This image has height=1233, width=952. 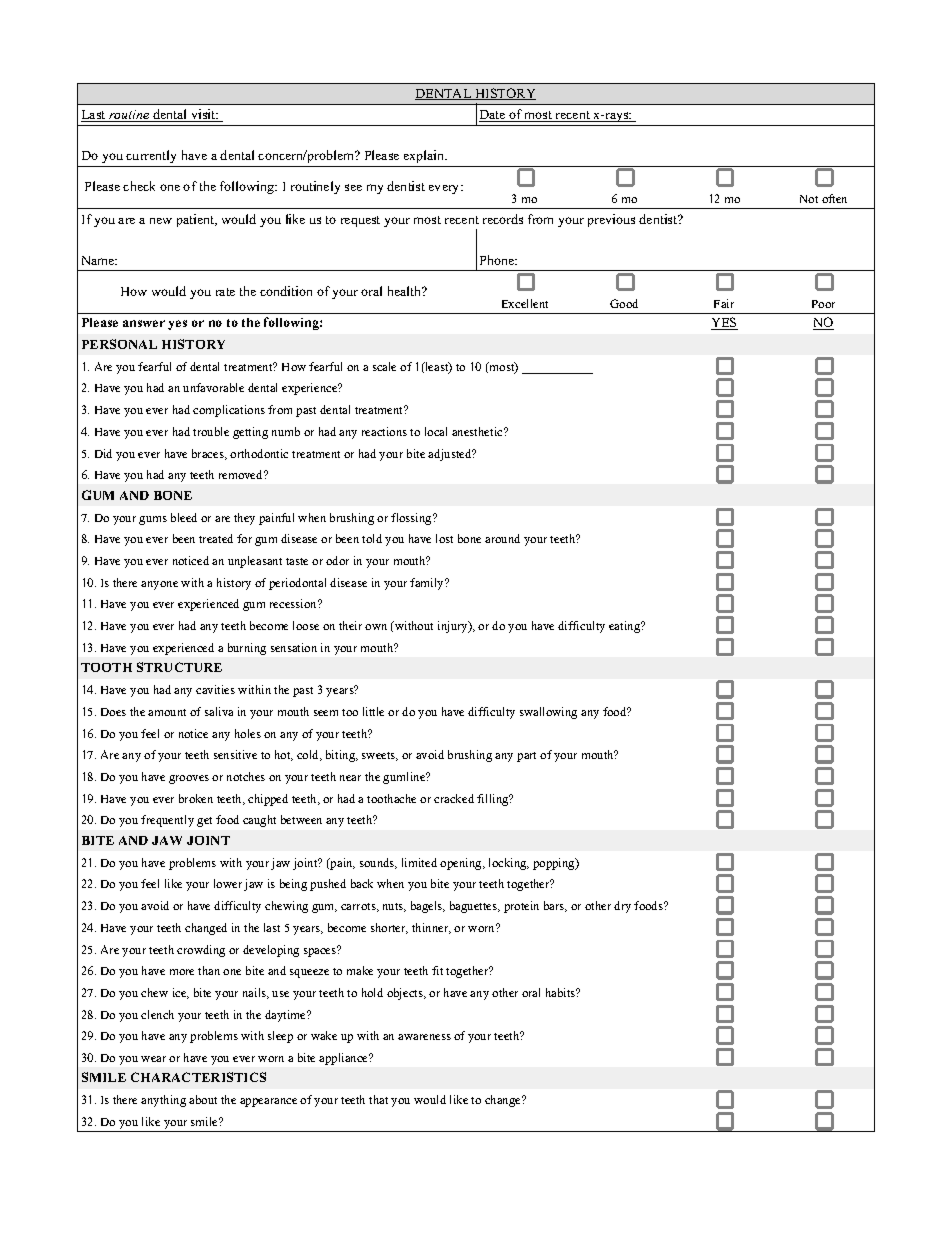 What do you see at coordinates (159, 585) in the image?
I see `anyone` at bounding box center [159, 585].
